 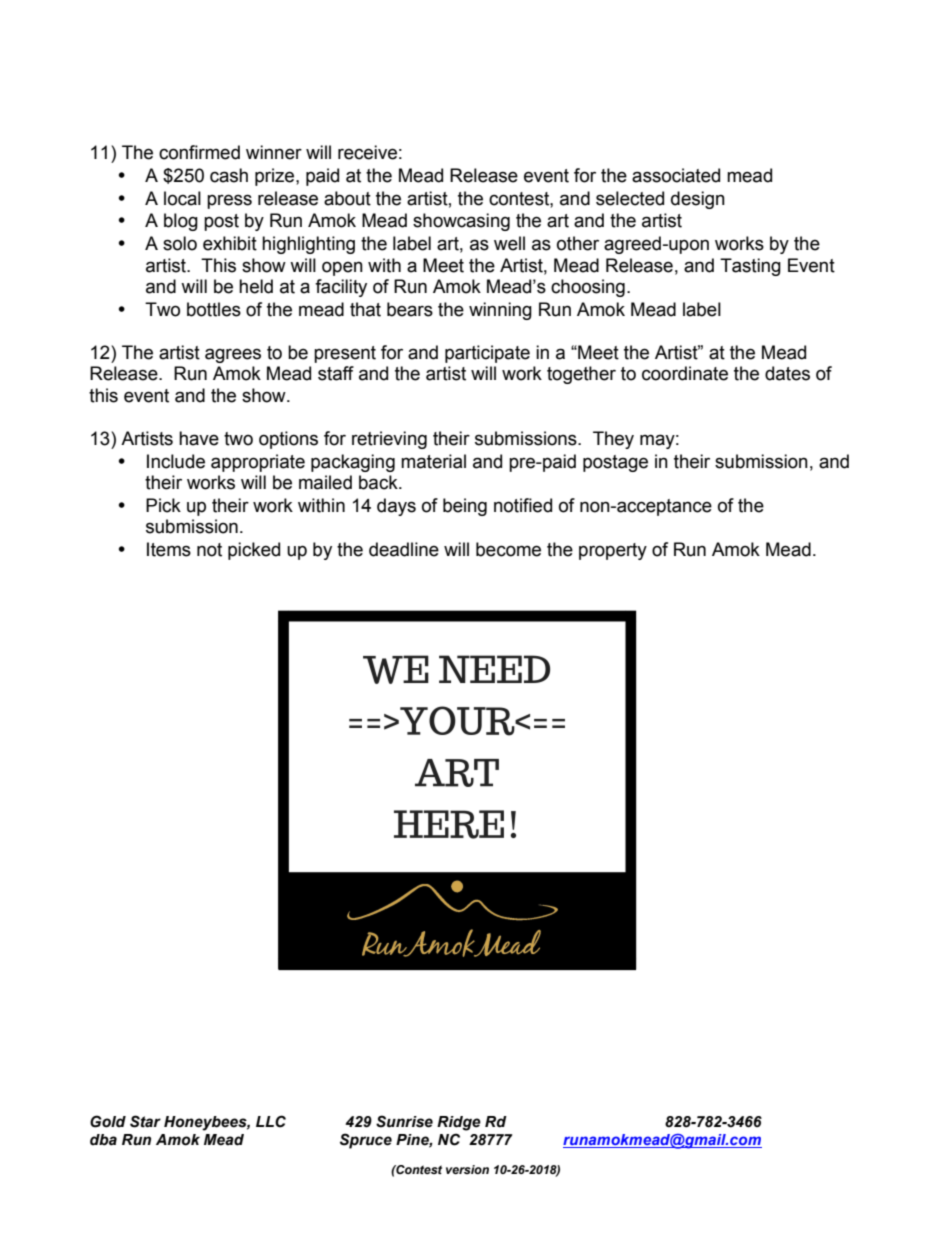 What do you see at coordinates (169, 549) in the image?
I see `Items` at bounding box center [169, 549].
